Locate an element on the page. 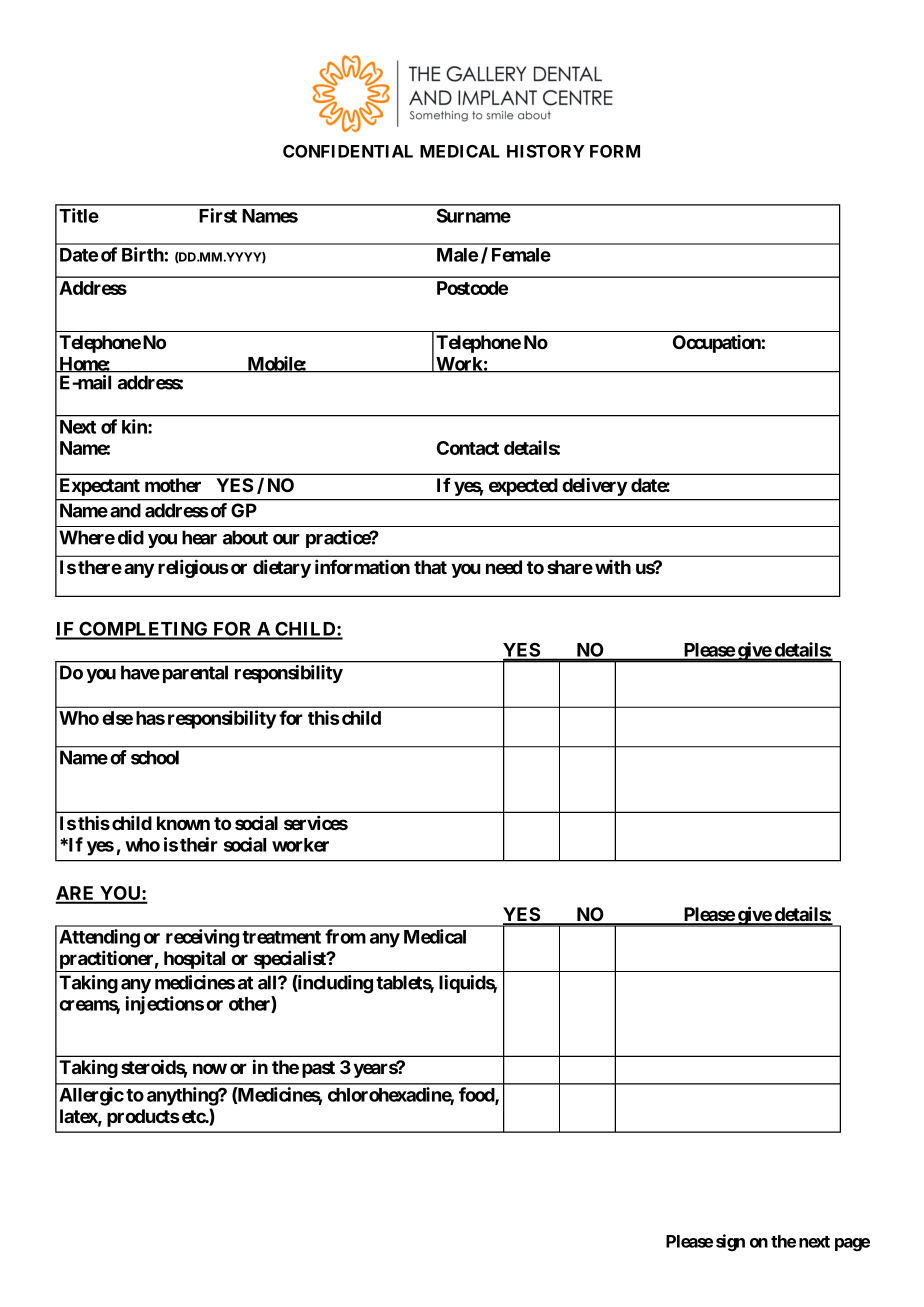  First is located at coordinates (218, 215).
